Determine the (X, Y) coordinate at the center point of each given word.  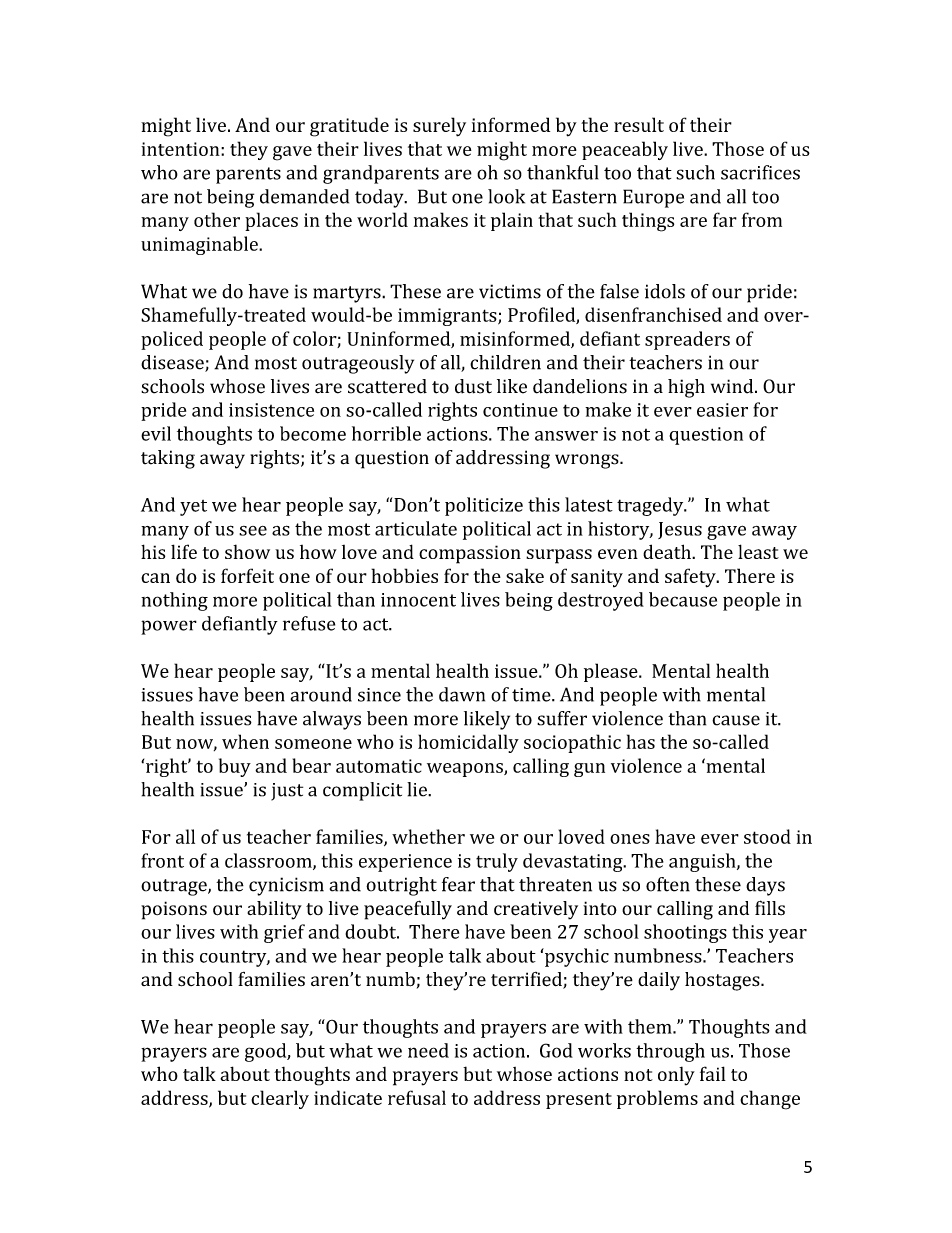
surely (439, 127)
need (428, 1050)
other (217, 219)
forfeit (247, 575)
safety (691, 578)
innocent (418, 600)
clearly (280, 1099)
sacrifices (760, 172)
